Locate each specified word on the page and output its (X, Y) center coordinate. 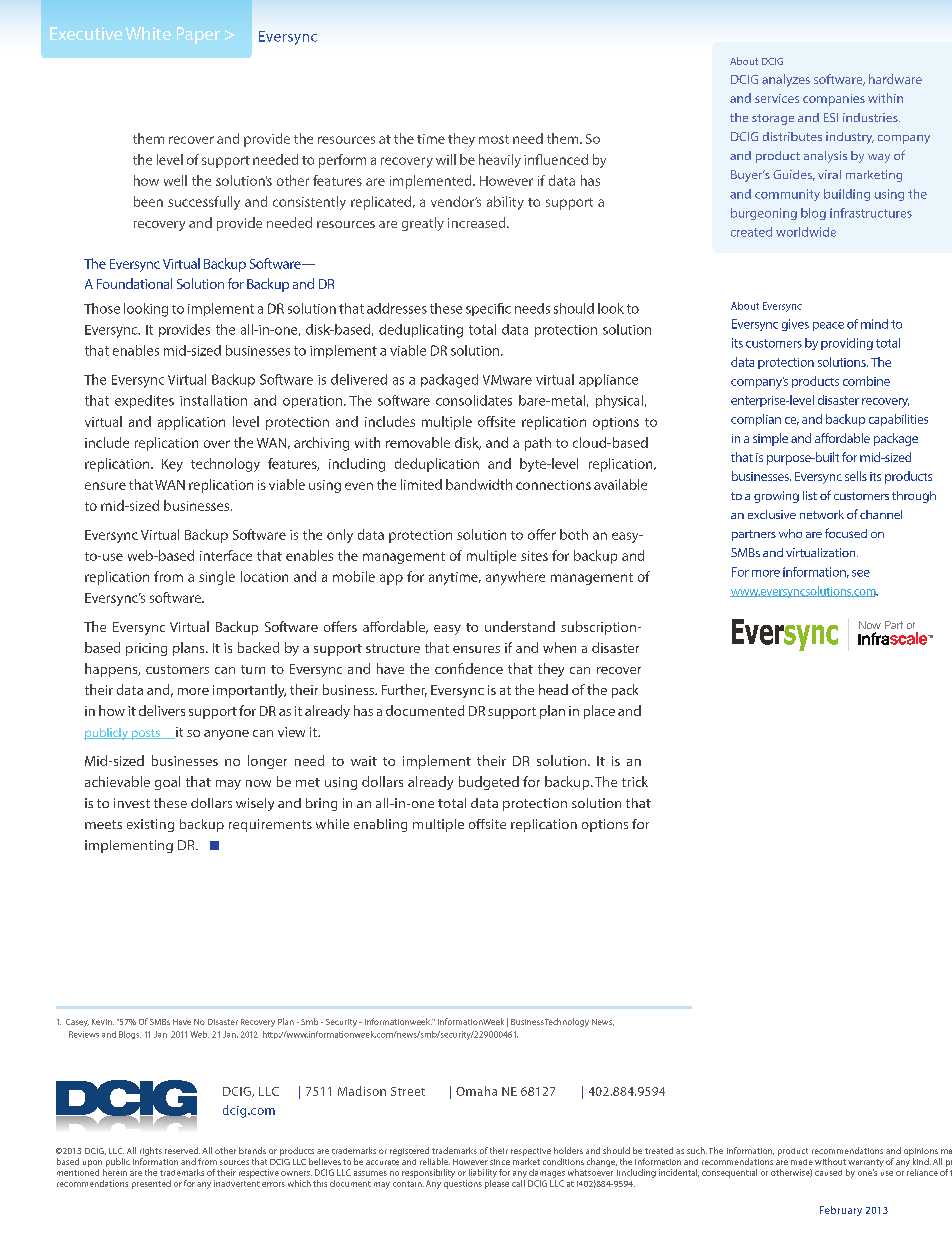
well (175, 180)
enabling (380, 825)
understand (520, 626)
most (494, 139)
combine (866, 381)
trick (635, 781)
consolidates (474, 400)
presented (151, 1184)
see (861, 573)
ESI (831, 117)
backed (258, 647)
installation (213, 400)
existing (150, 825)
